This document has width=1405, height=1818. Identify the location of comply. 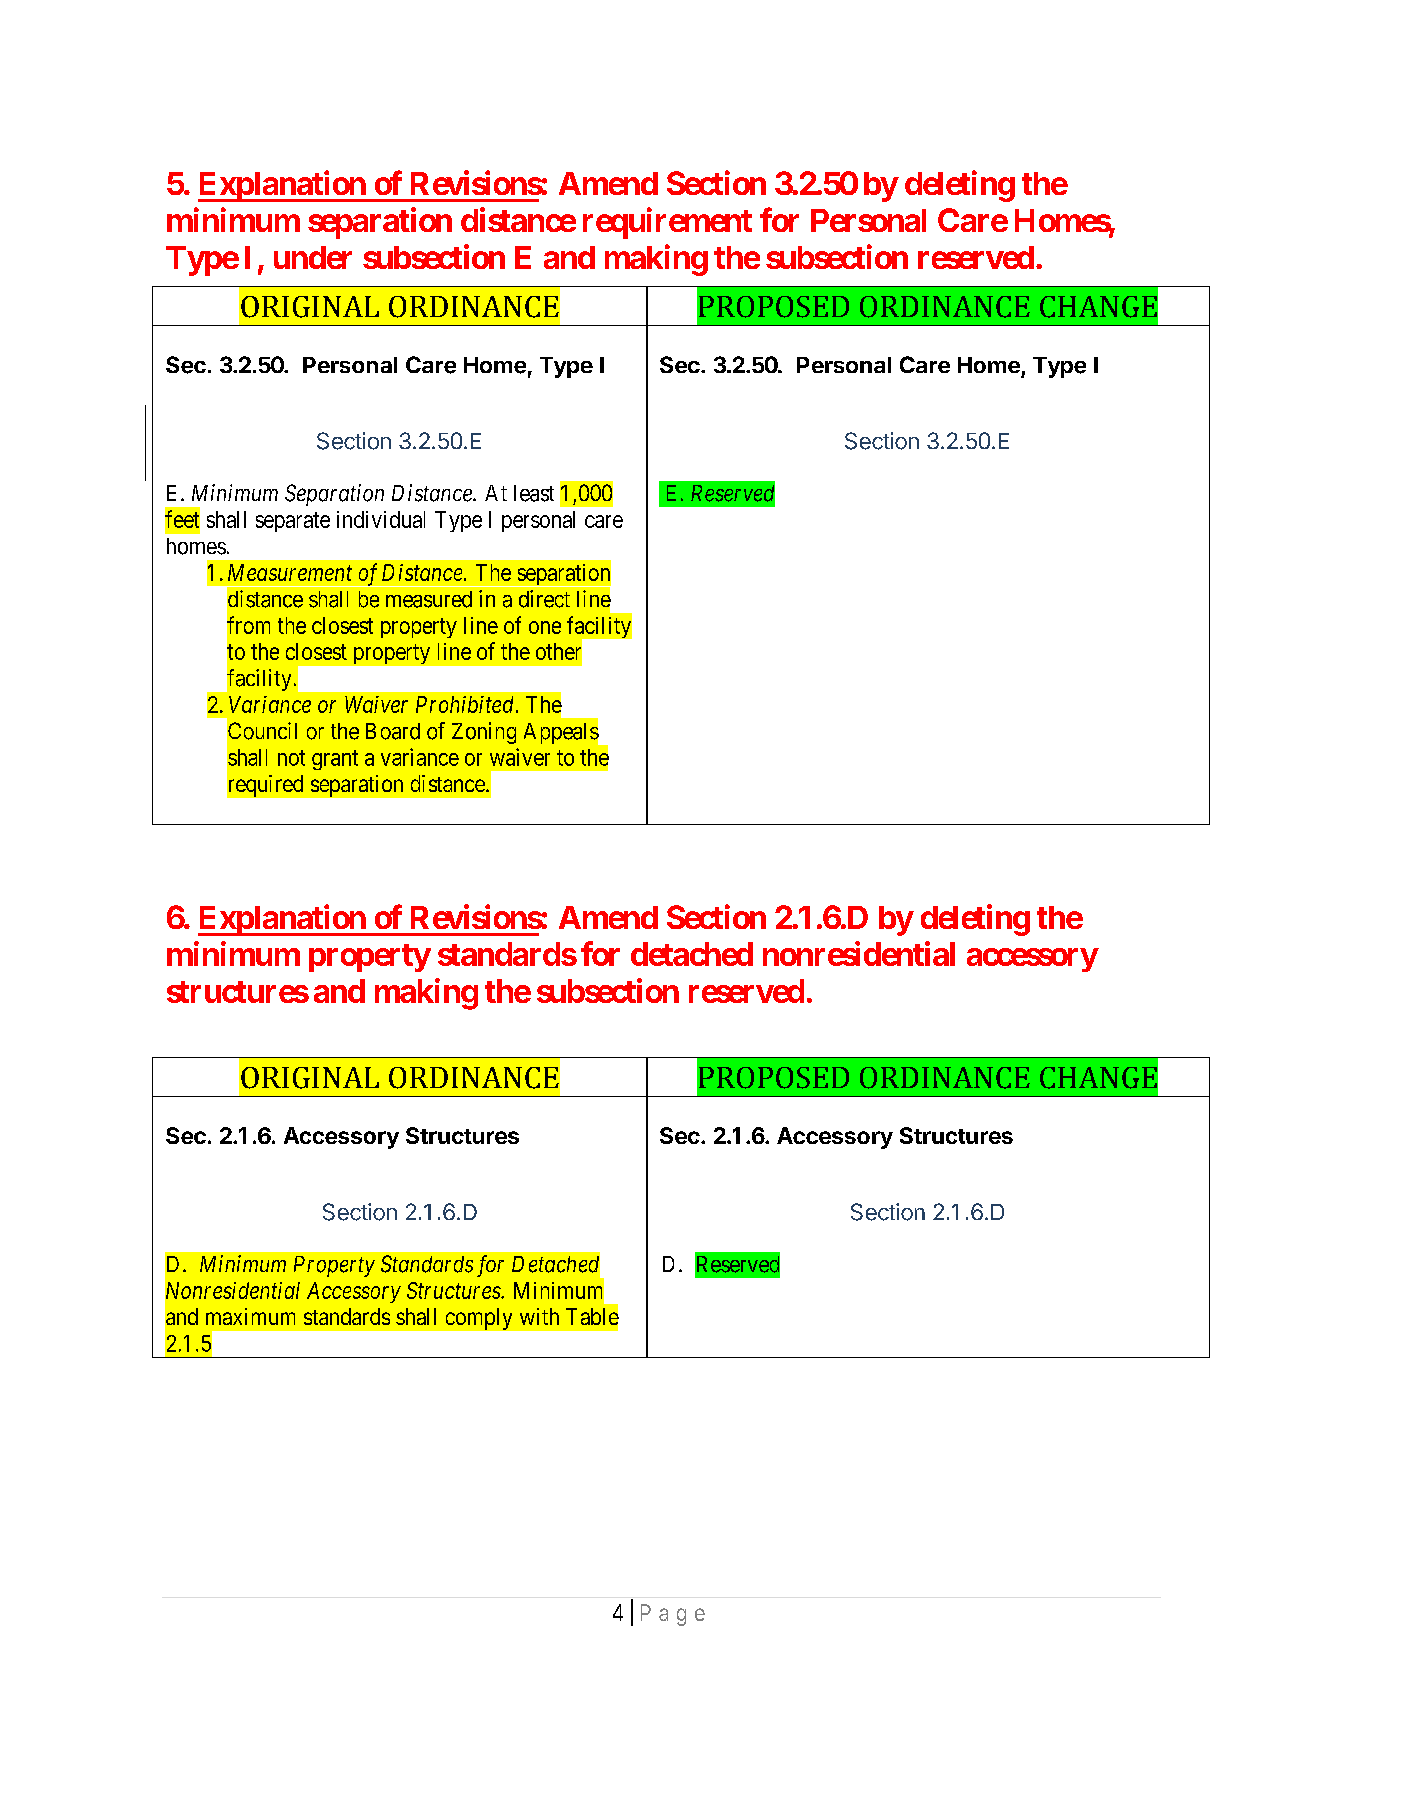
(479, 1319).
